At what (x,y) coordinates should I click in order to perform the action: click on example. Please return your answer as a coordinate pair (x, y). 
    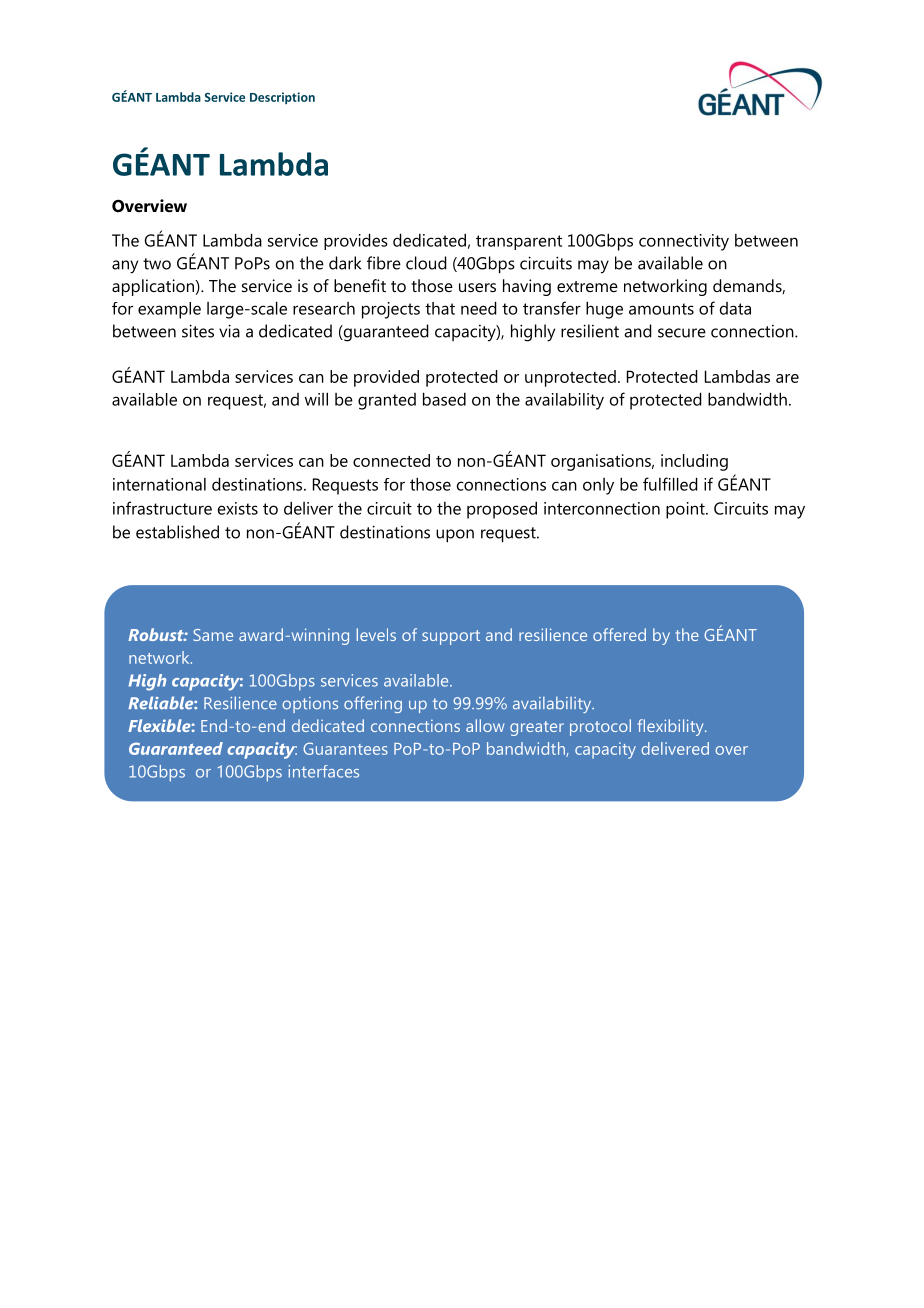
    Looking at the image, I should click on (169, 310).
